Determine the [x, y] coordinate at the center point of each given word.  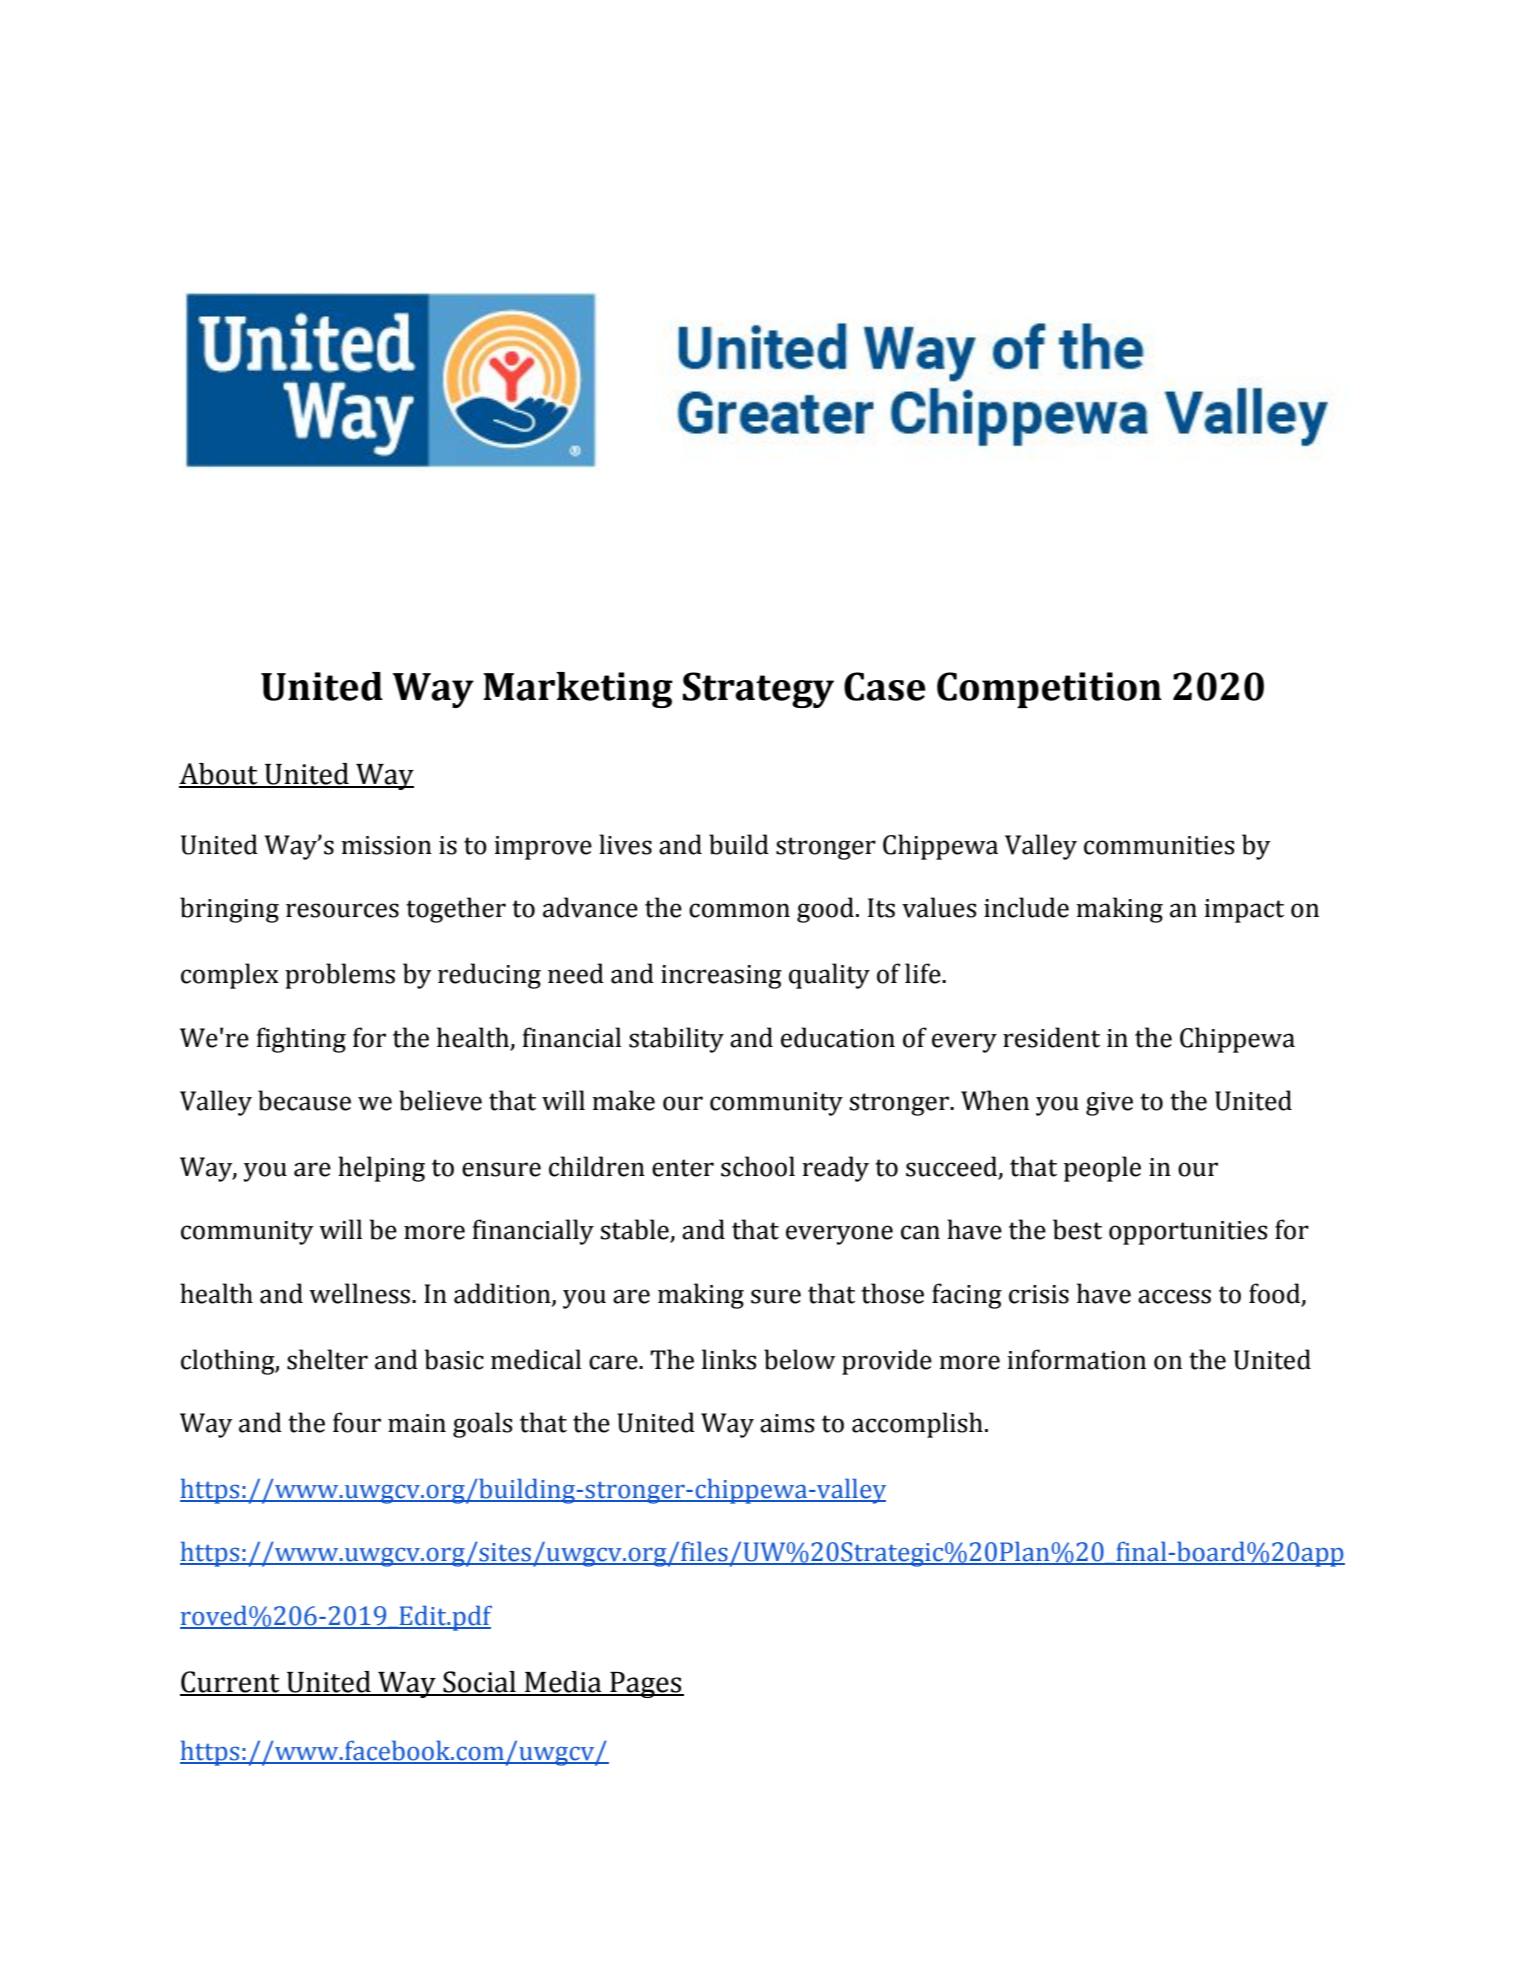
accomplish [917, 1425]
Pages [646, 1685]
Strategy [758, 690]
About [219, 775]
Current [231, 1683]
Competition [1049, 690]
